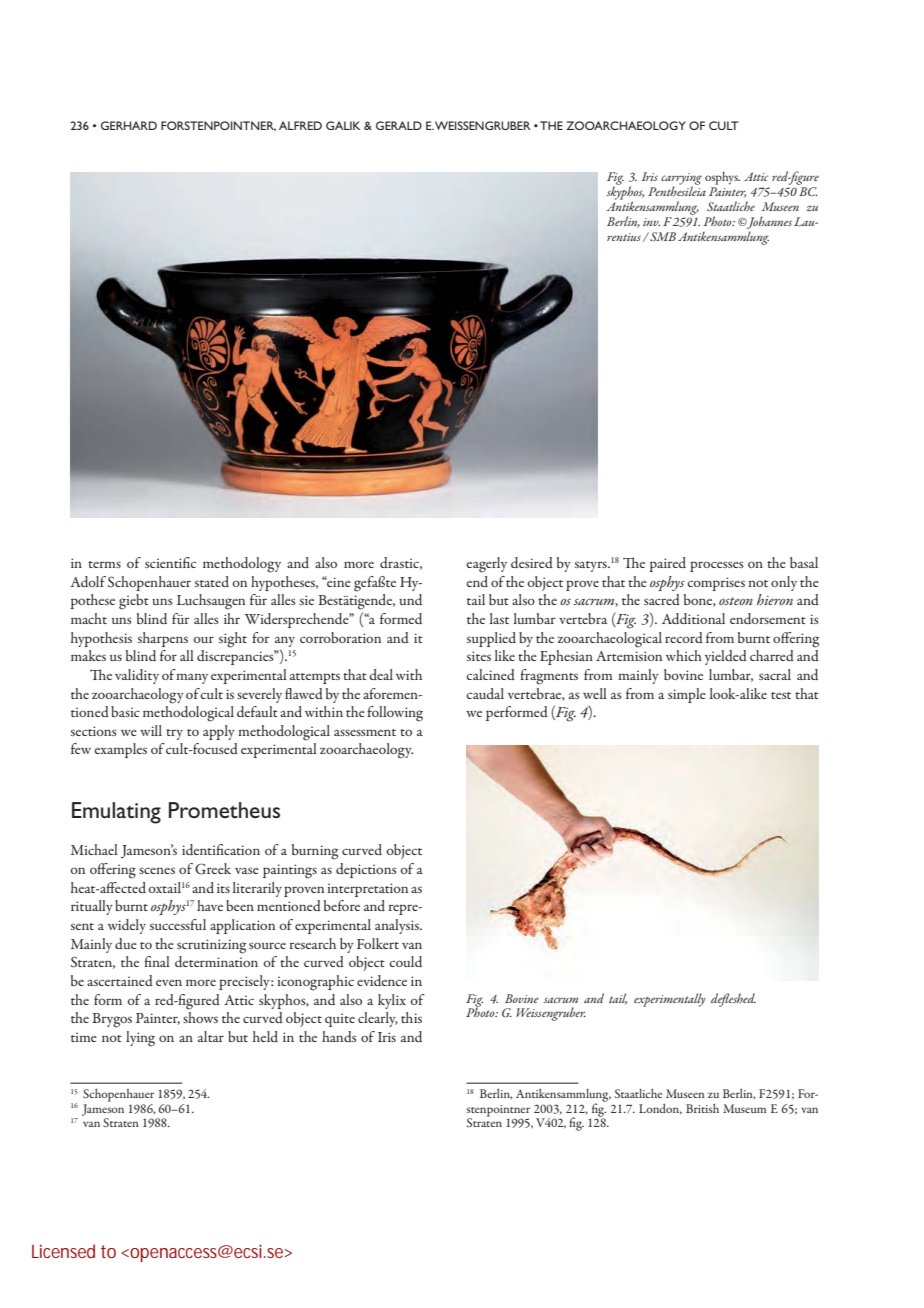 This page has height=1308, width=924. Describe the element at coordinates (681, 180) in the page. I see `carrying` at that location.
